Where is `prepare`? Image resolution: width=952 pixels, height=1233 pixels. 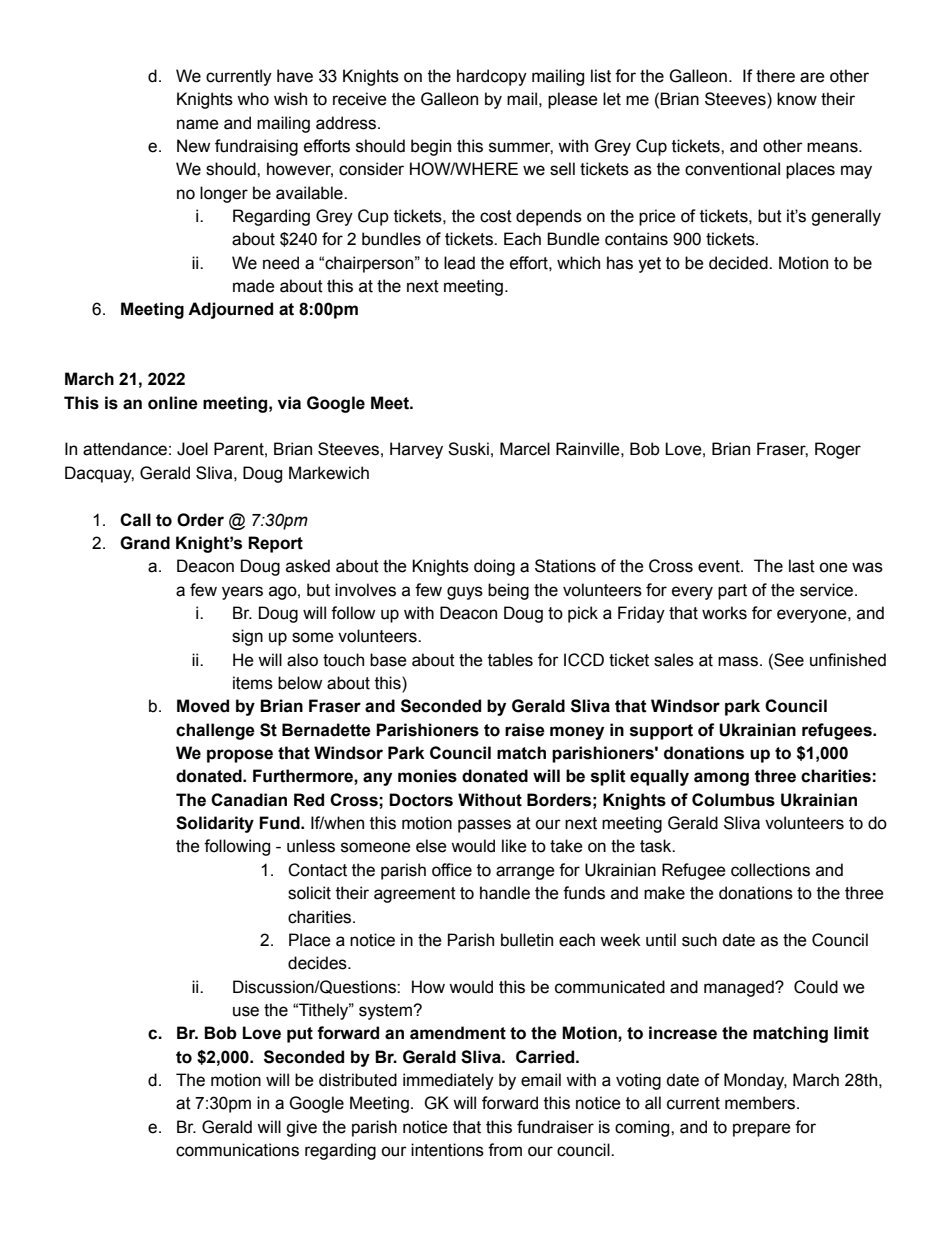
prepare is located at coordinates (762, 1130).
